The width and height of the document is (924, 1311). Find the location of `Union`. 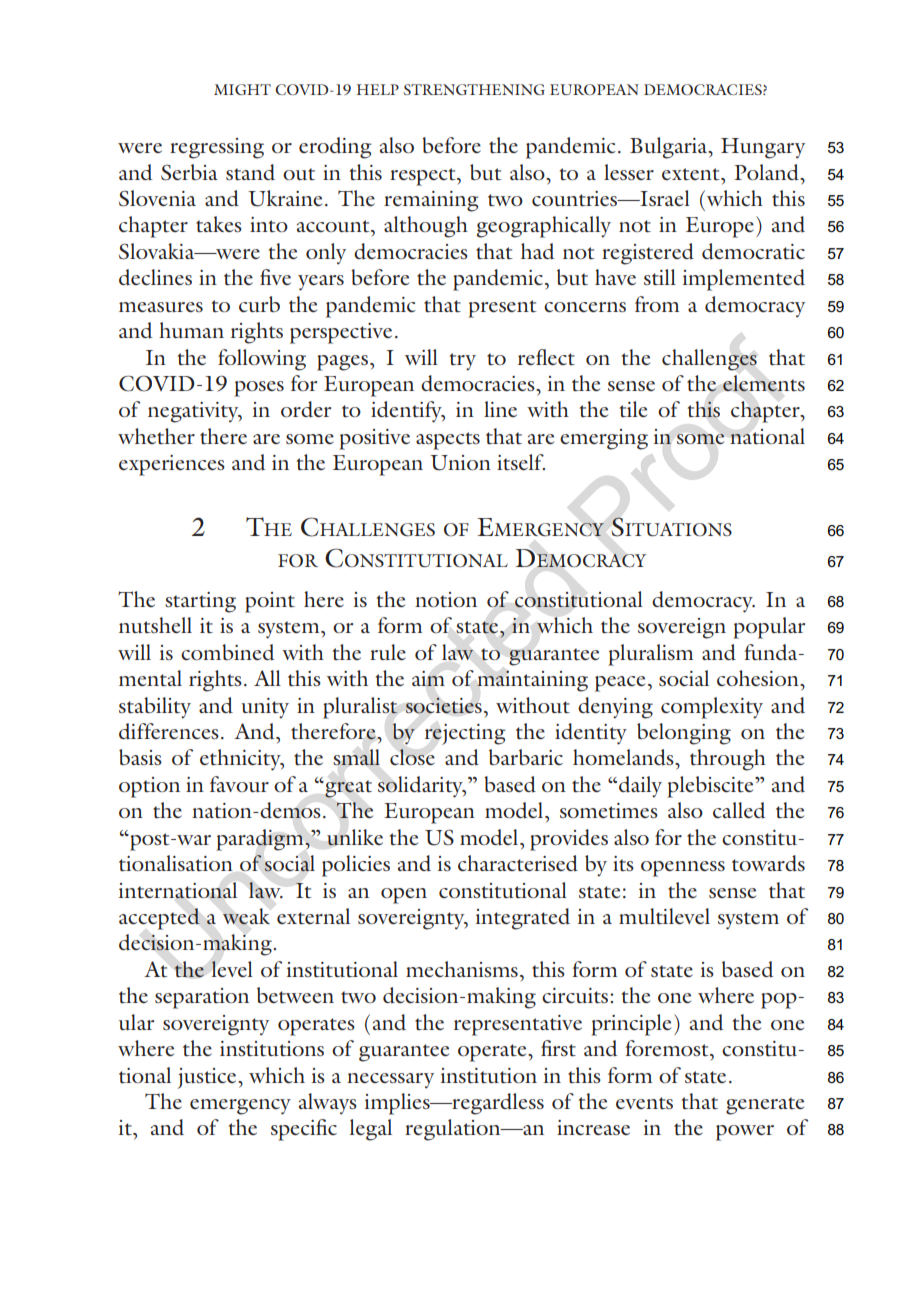

Union is located at coordinates (460, 463).
